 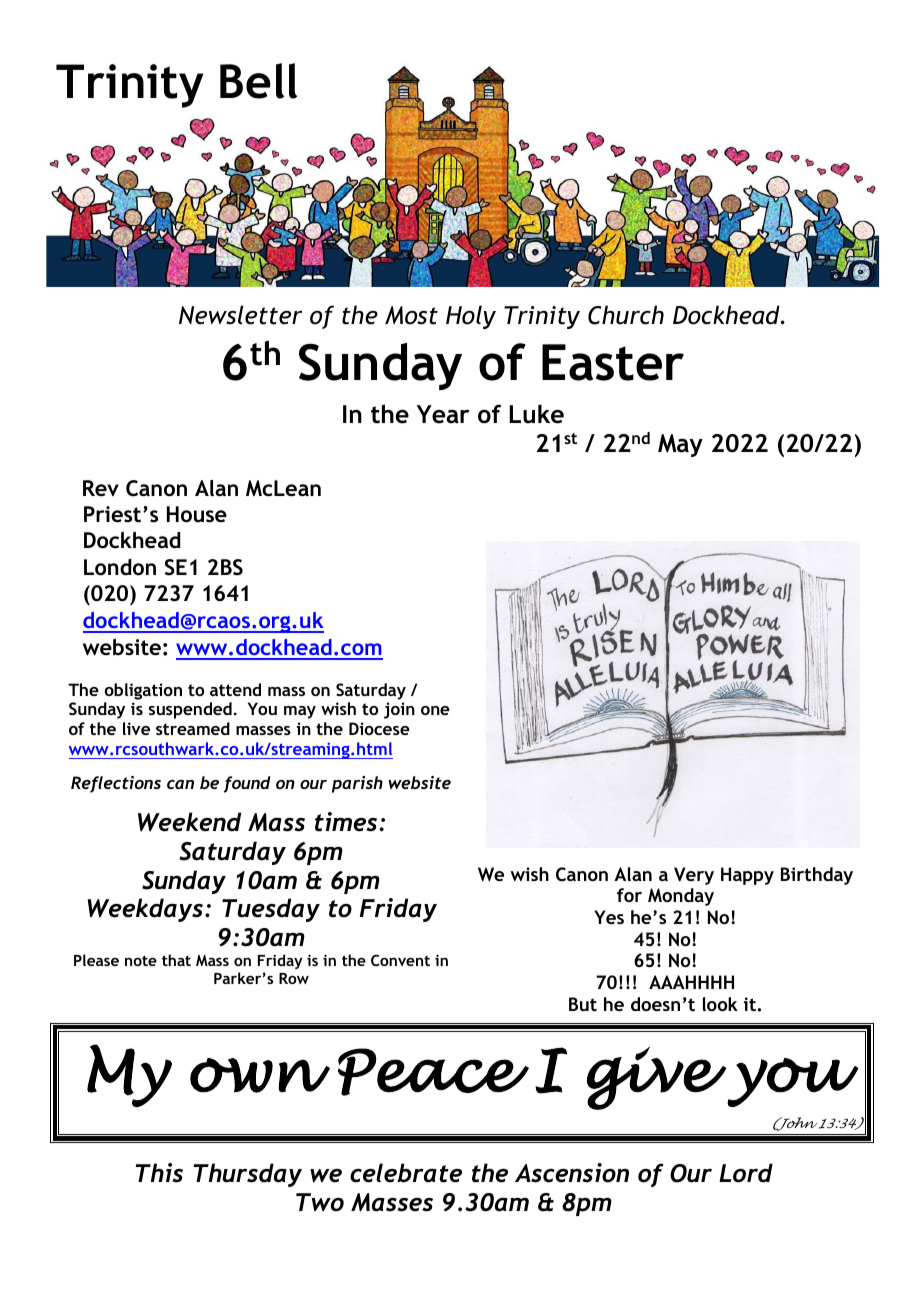 I want to click on Monday, so click(x=681, y=897).
